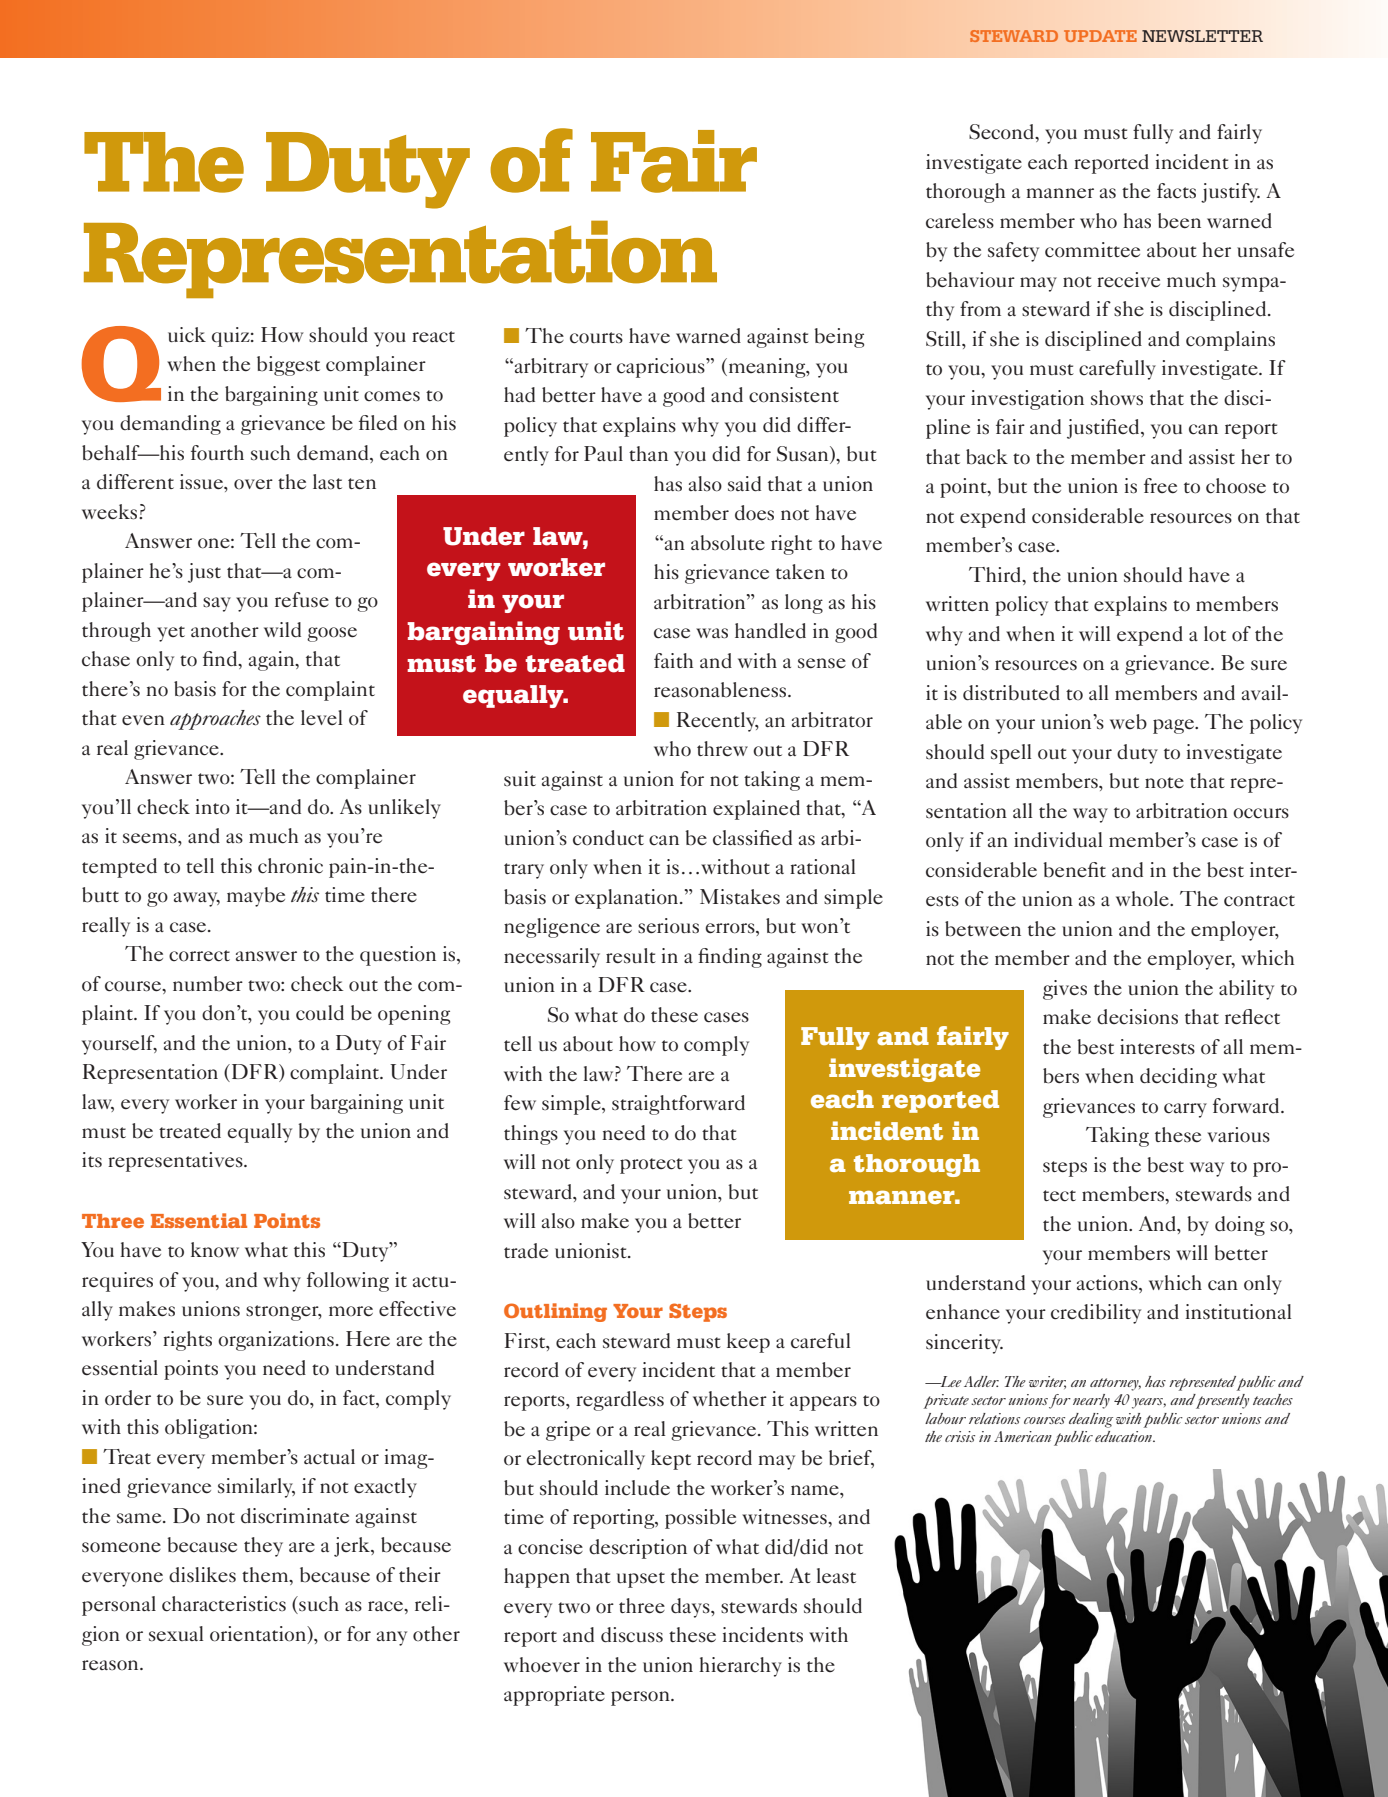 This screenshot has width=1388, height=1797. What do you see at coordinates (288, 366) in the screenshot?
I see `biggest` at bounding box center [288, 366].
